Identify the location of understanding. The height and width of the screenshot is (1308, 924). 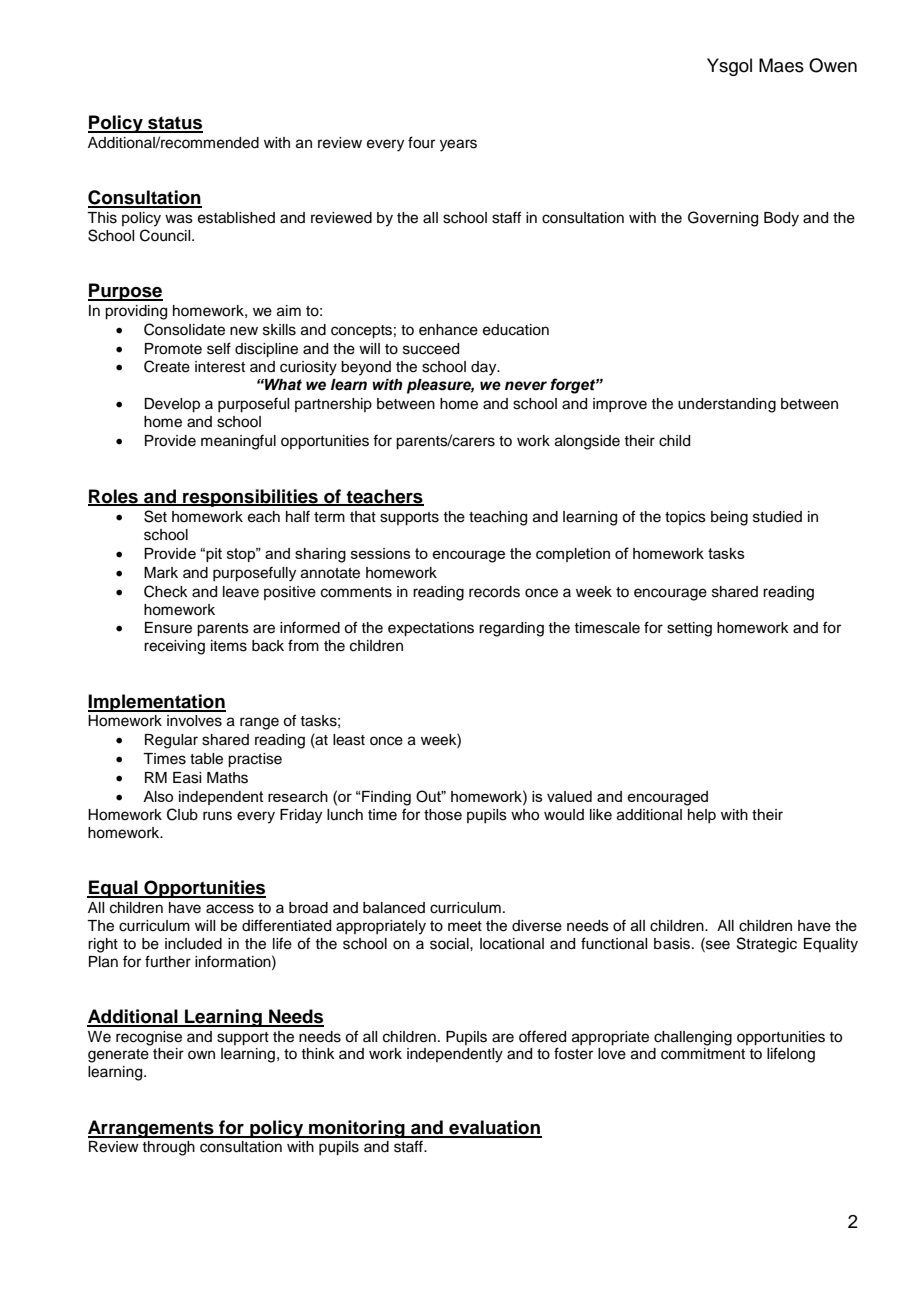
(727, 405).
